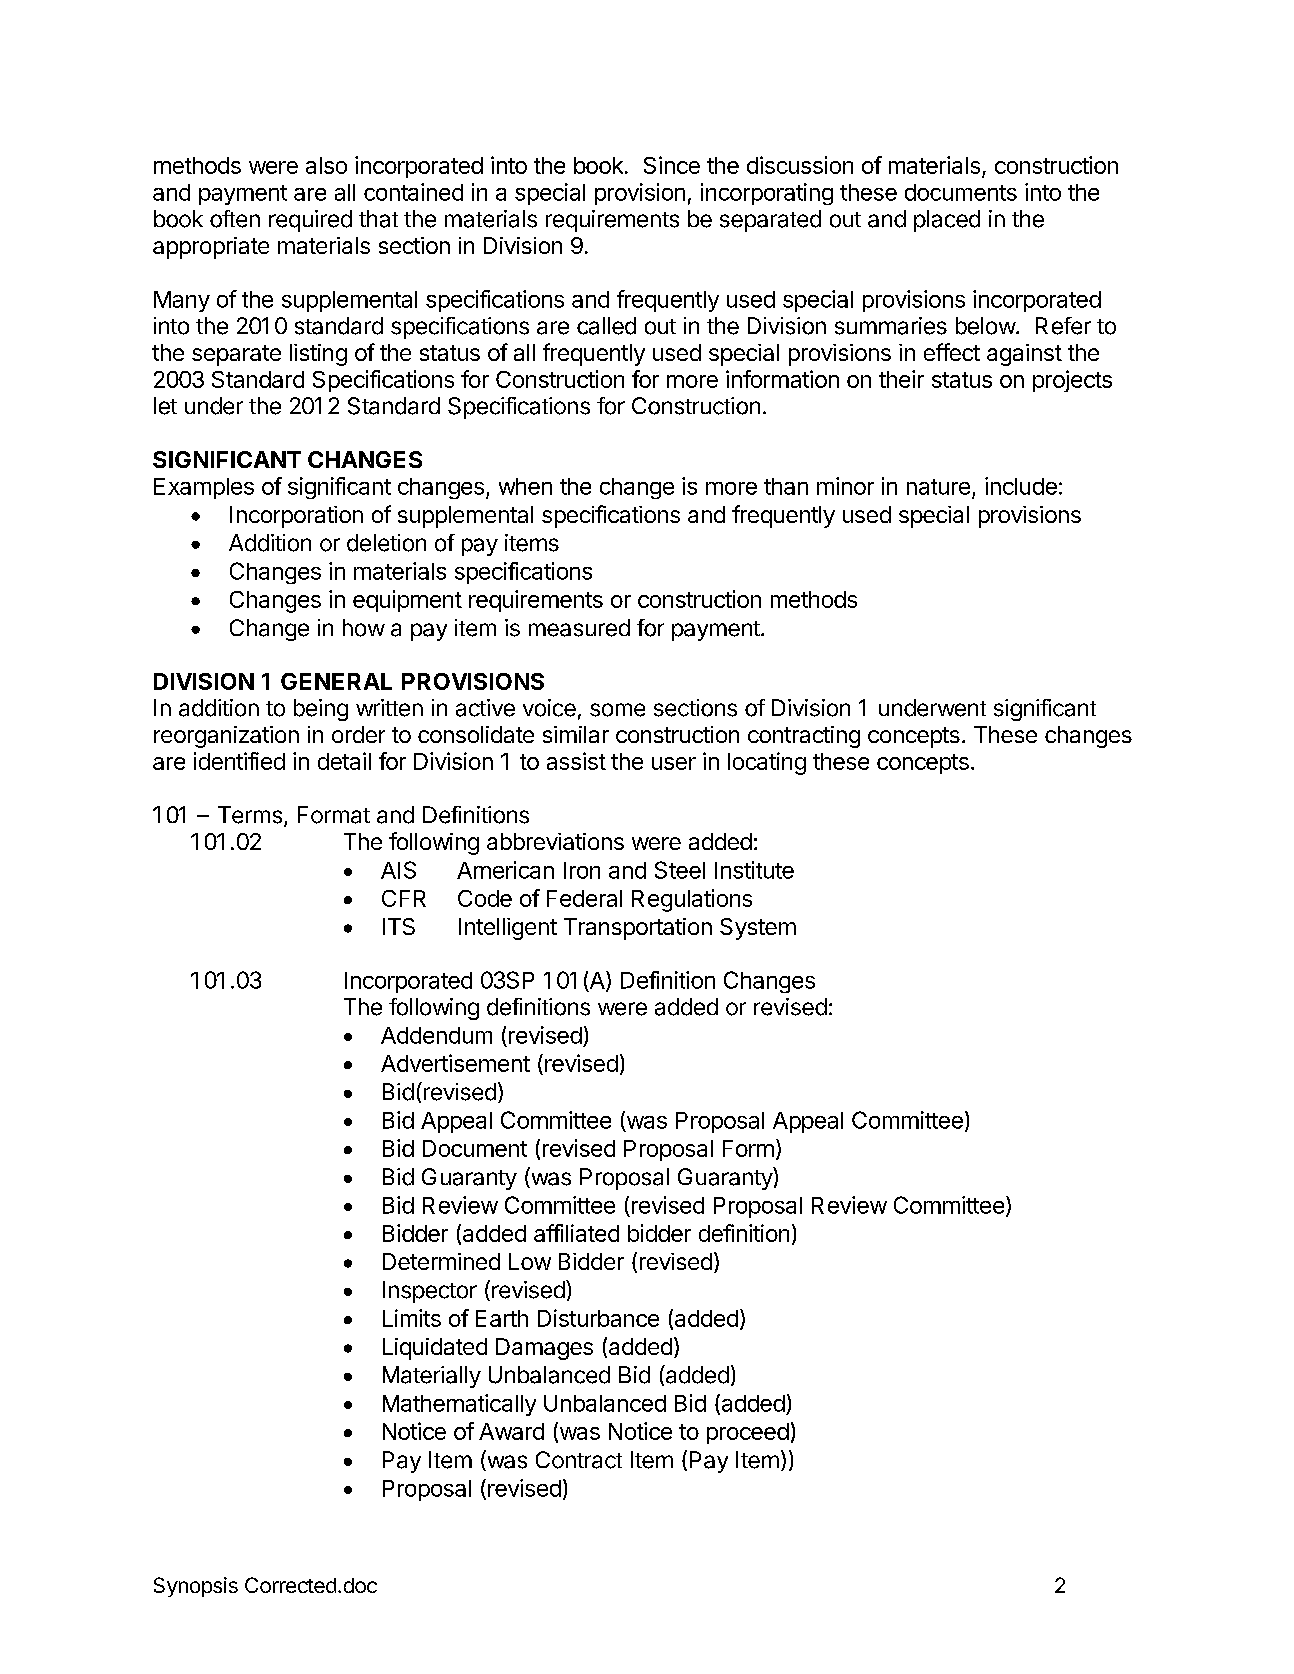 The image size is (1294, 1674). Describe the element at coordinates (938, 487) in the screenshot. I see `nature` at that location.
